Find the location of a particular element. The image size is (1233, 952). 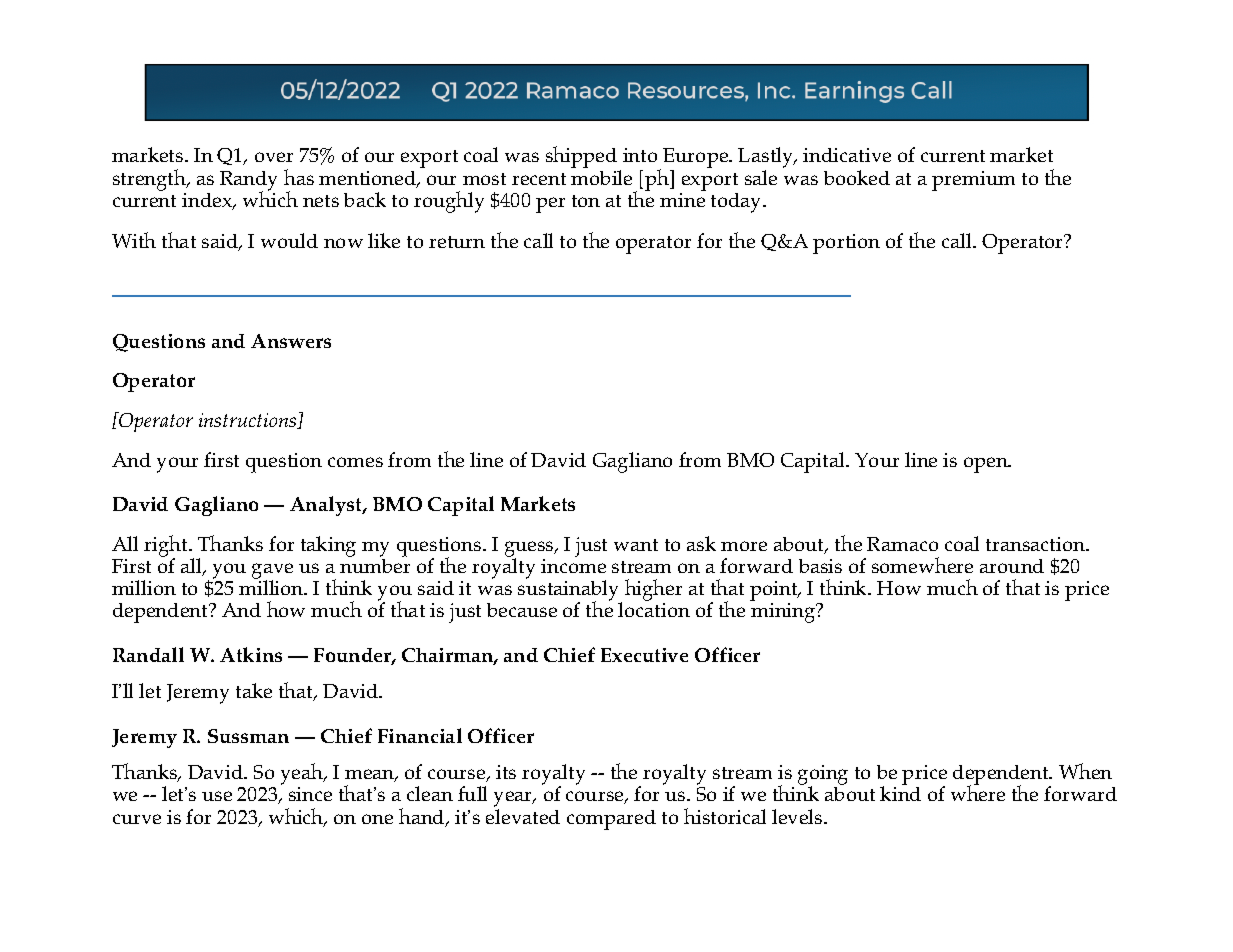

open is located at coordinates (987, 465).
